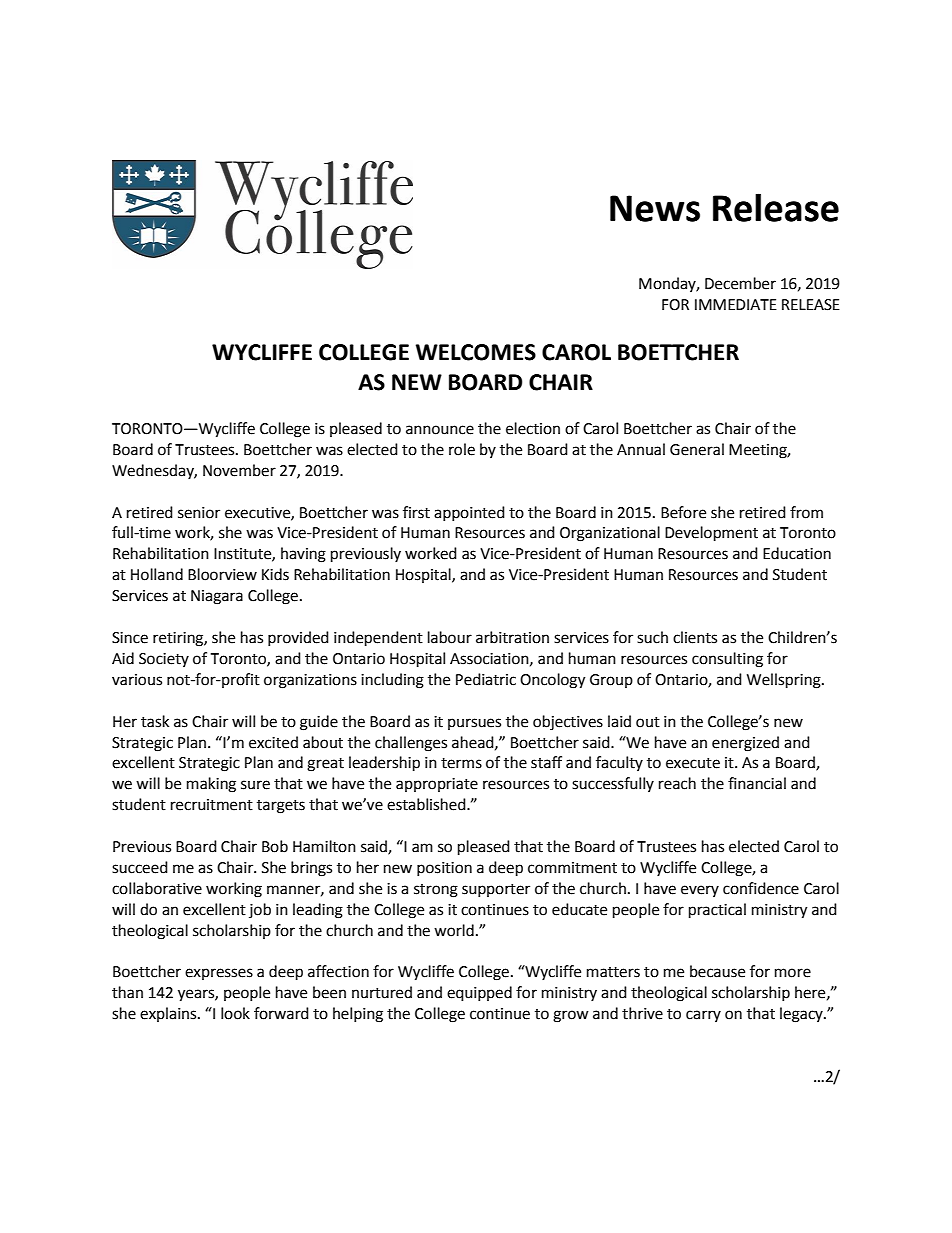  I want to click on Niagara, so click(217, 597).
